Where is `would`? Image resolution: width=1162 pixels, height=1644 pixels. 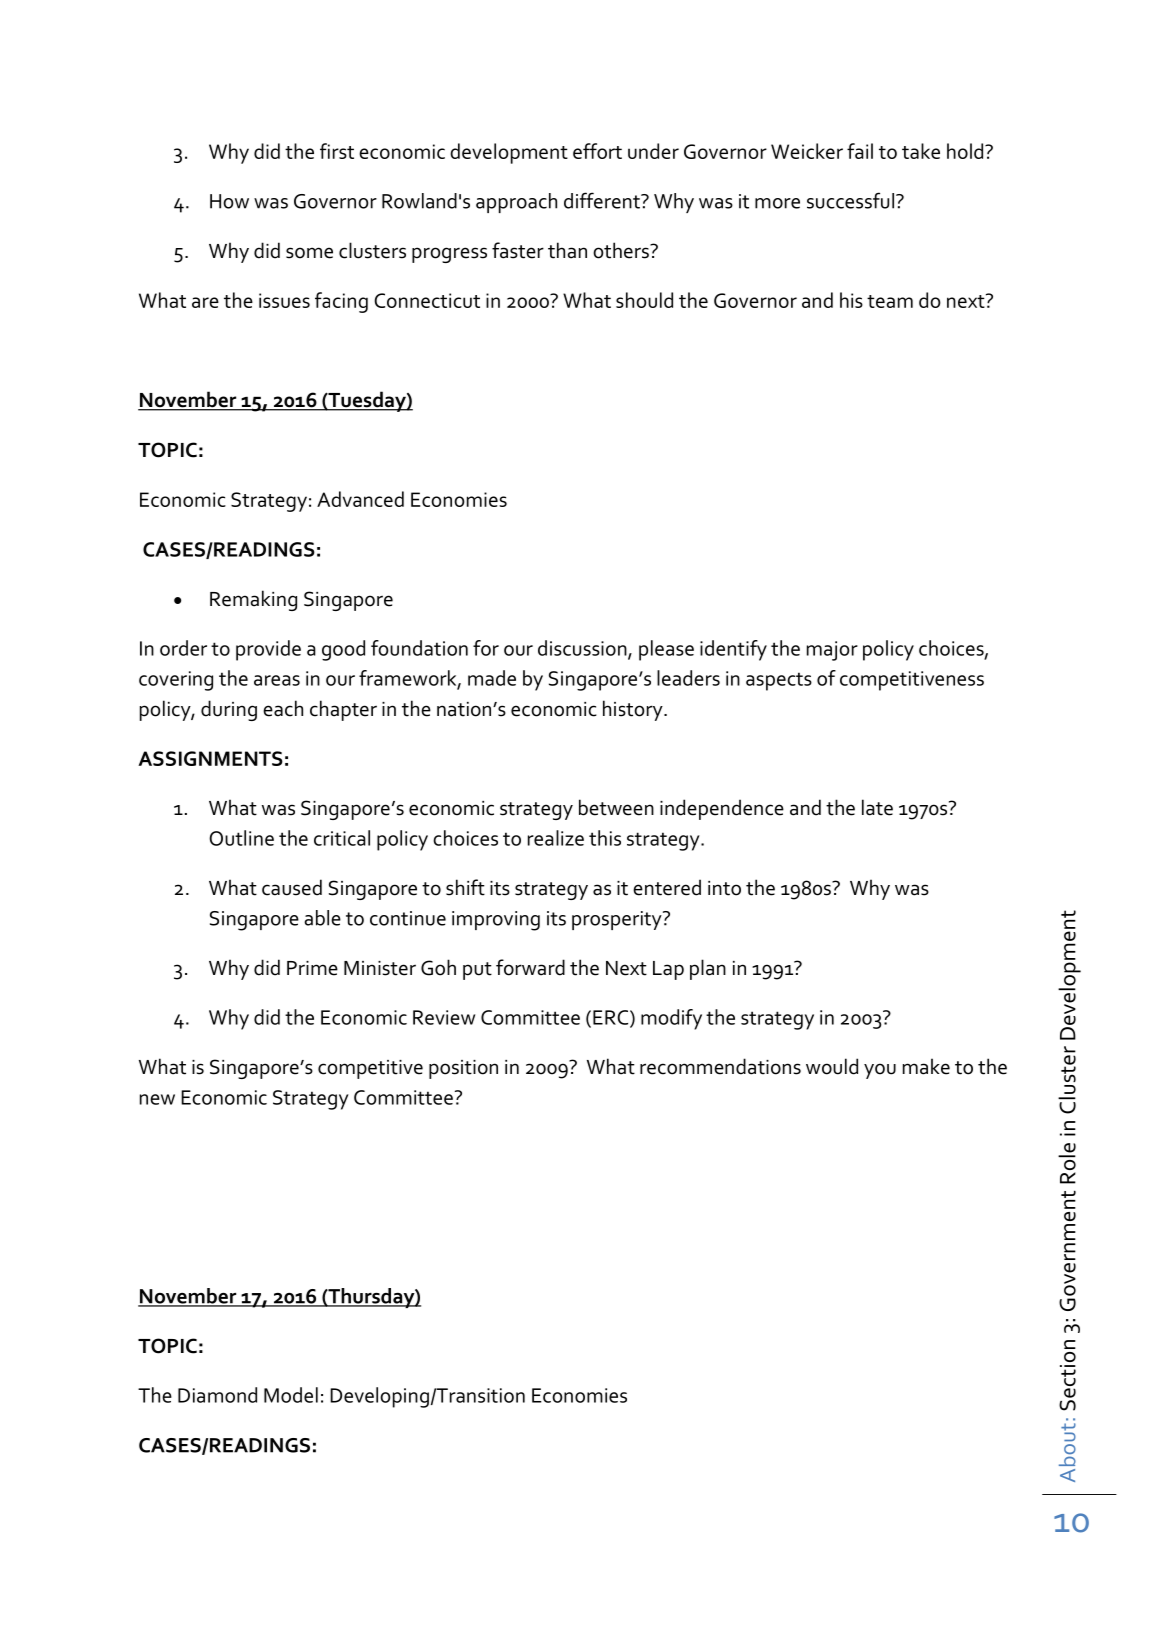 would is located at coordinates (832, 1066).
